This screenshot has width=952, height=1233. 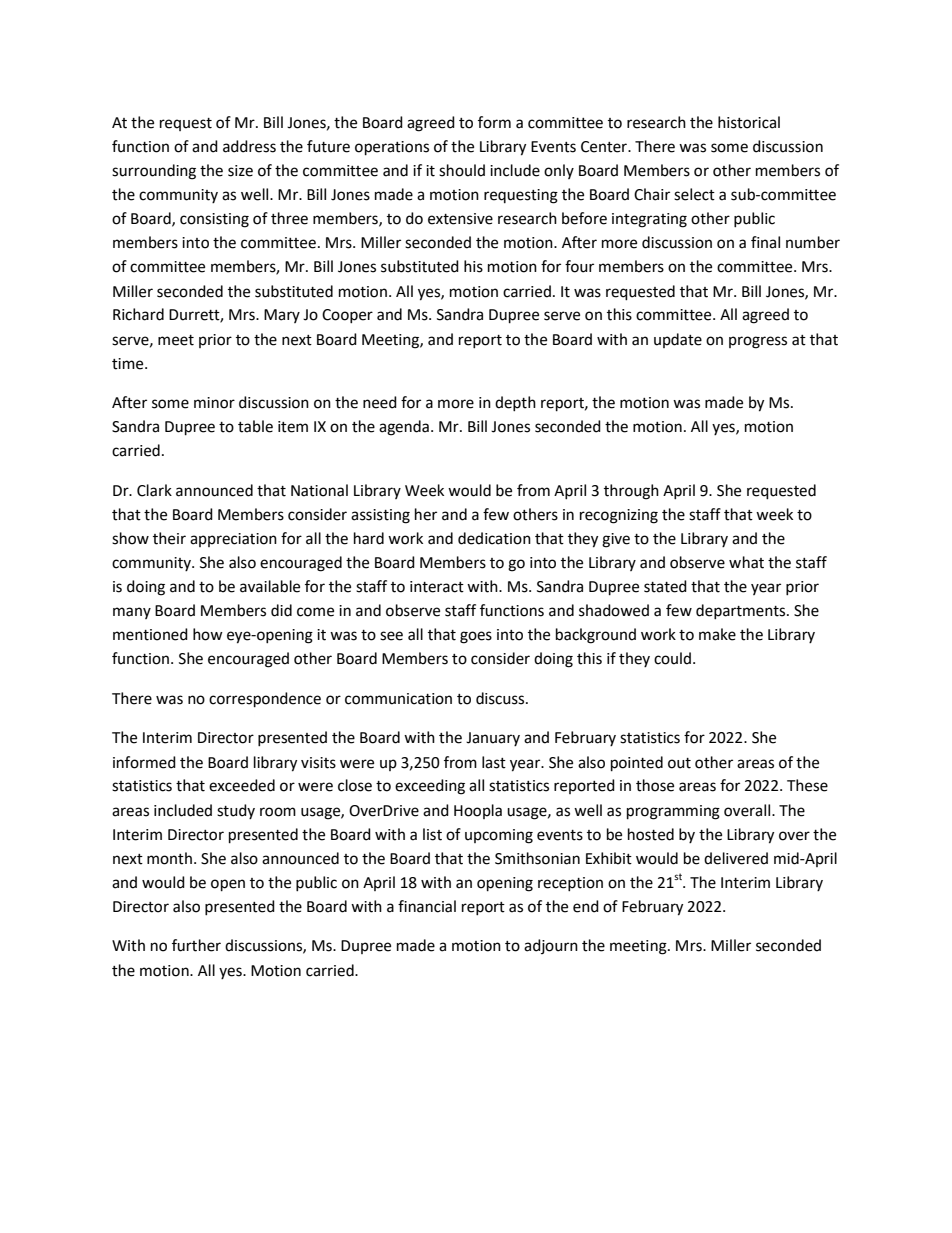 I want to click on further, so click(x=196, y=945).
